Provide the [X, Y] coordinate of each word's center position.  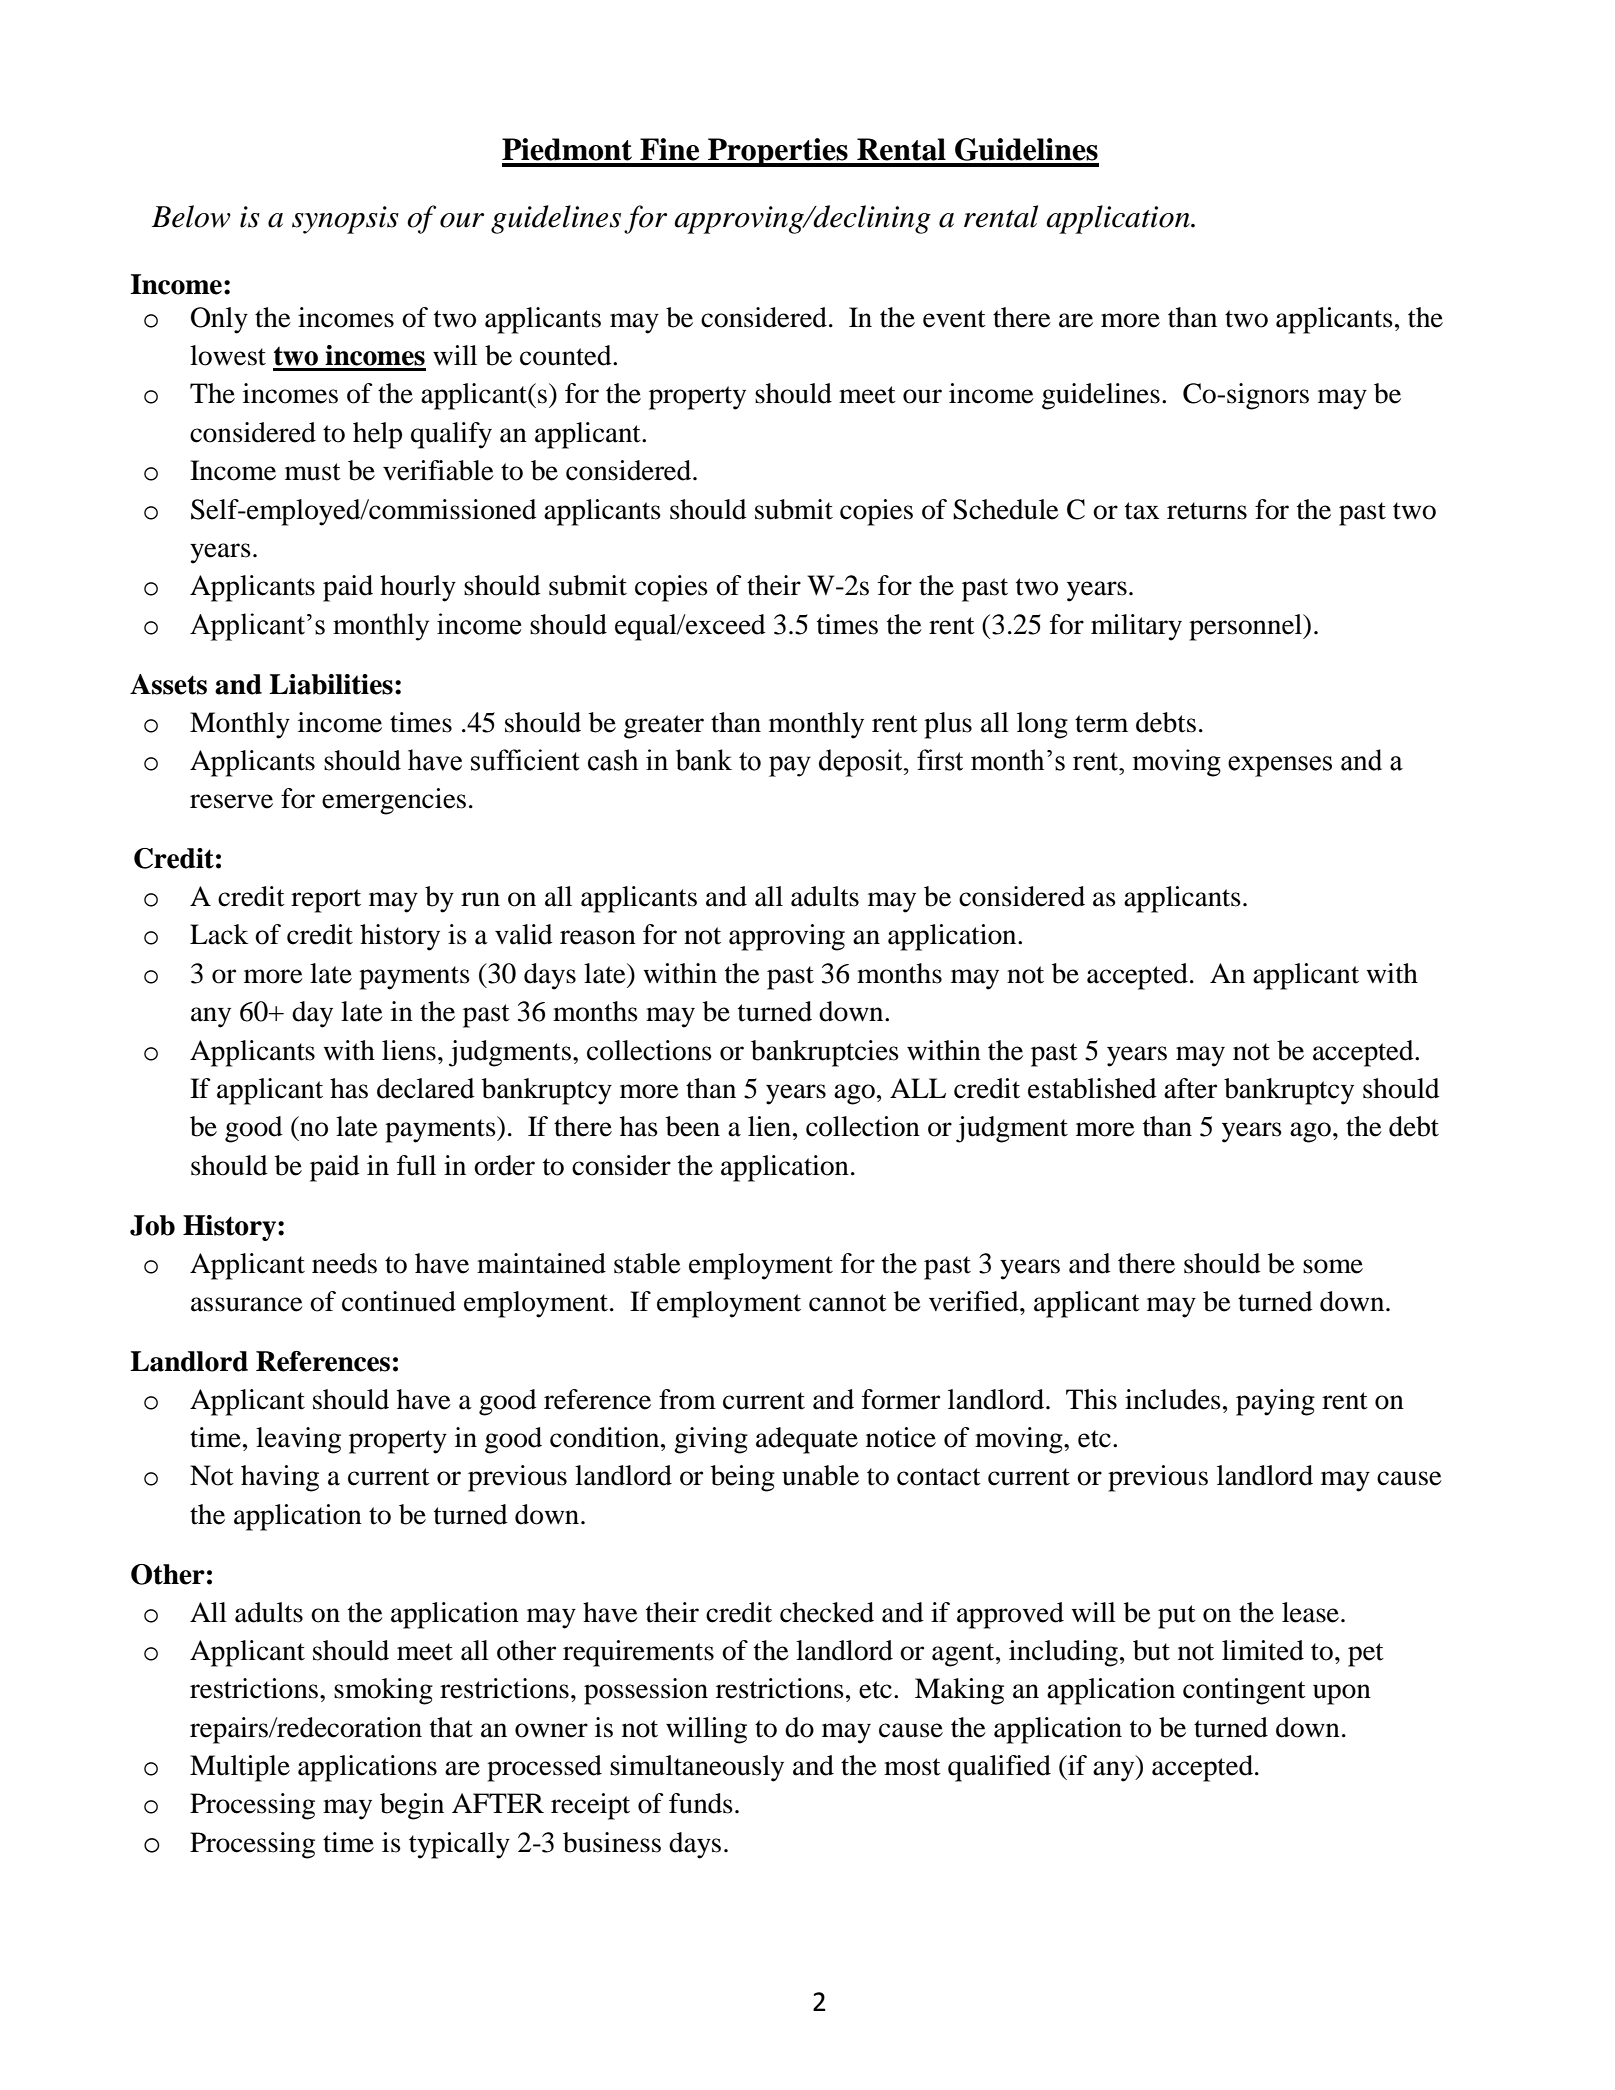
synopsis [345, 220]
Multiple [240, 1768]
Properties [778, 152]
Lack [219, 934]
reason [598, 937]
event [954, 319]
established [1092, 1088]
